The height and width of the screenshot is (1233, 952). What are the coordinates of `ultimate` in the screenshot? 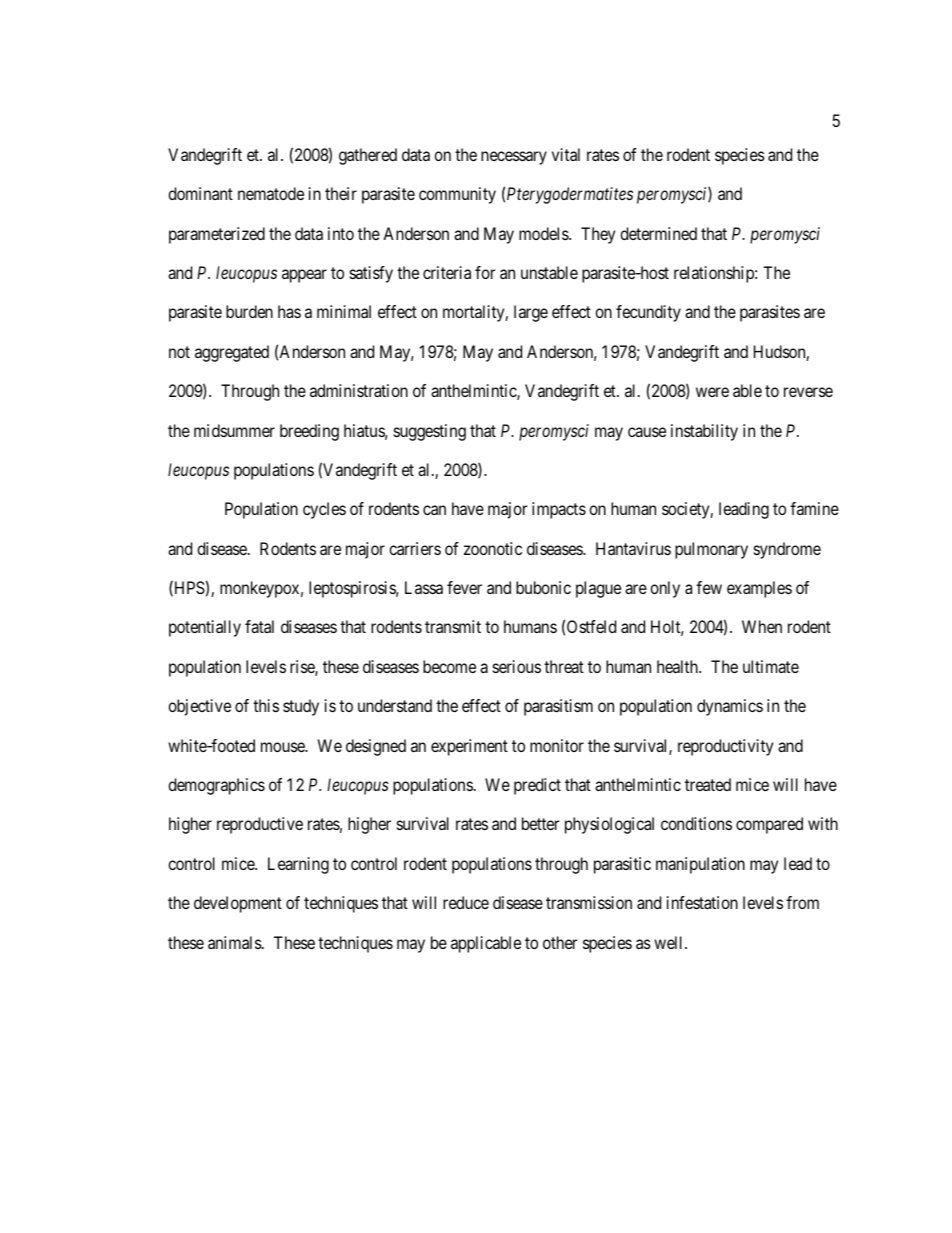 It's located at (771, 666).
